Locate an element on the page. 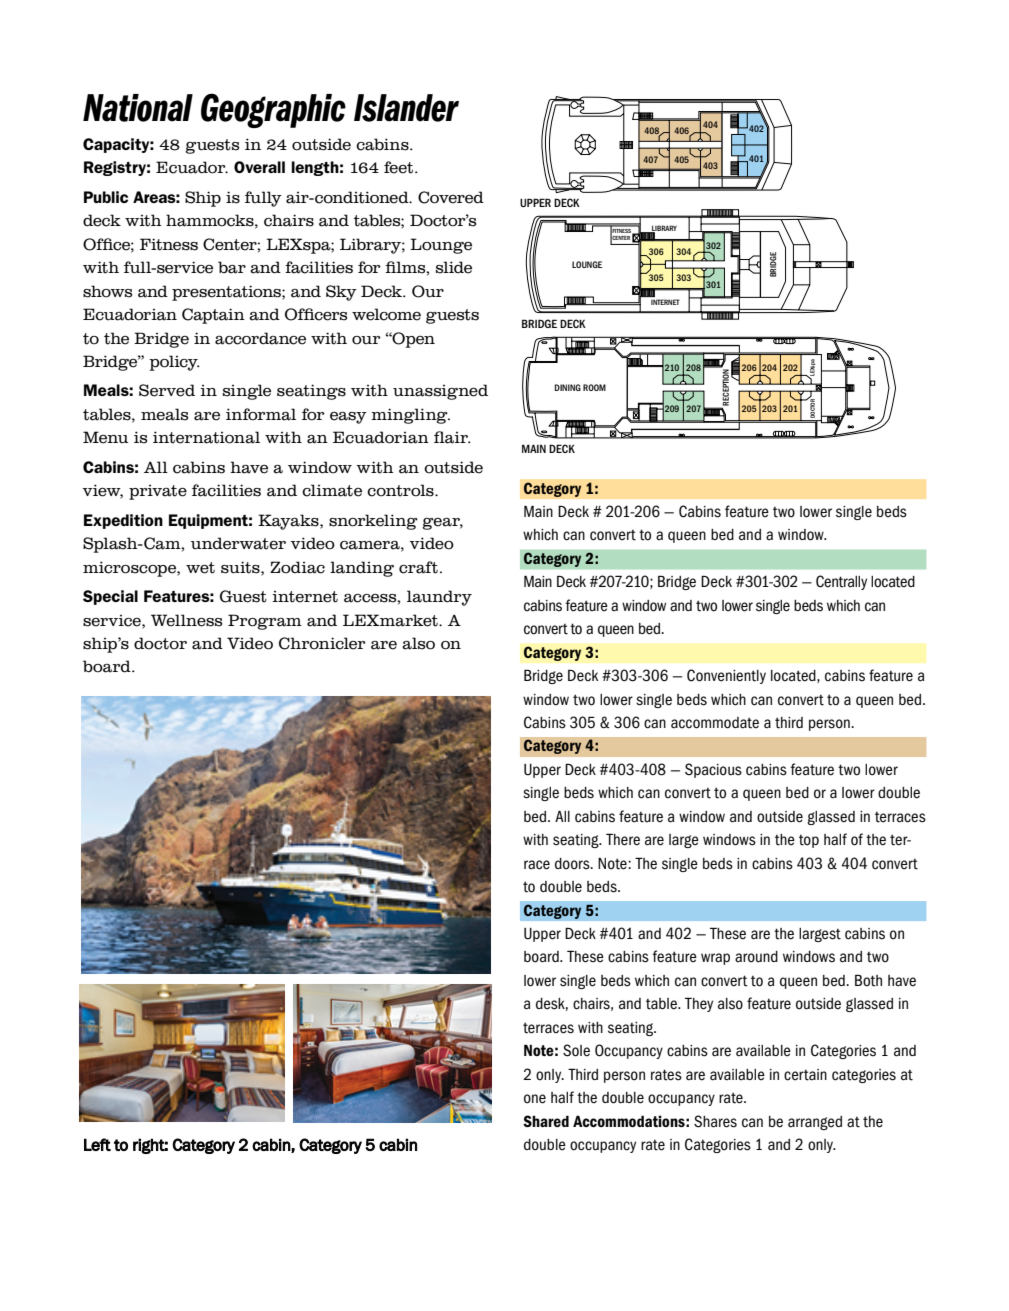 The width and height of the document is (1009, 1311). Spacious is located at coordinates (713, 770).
